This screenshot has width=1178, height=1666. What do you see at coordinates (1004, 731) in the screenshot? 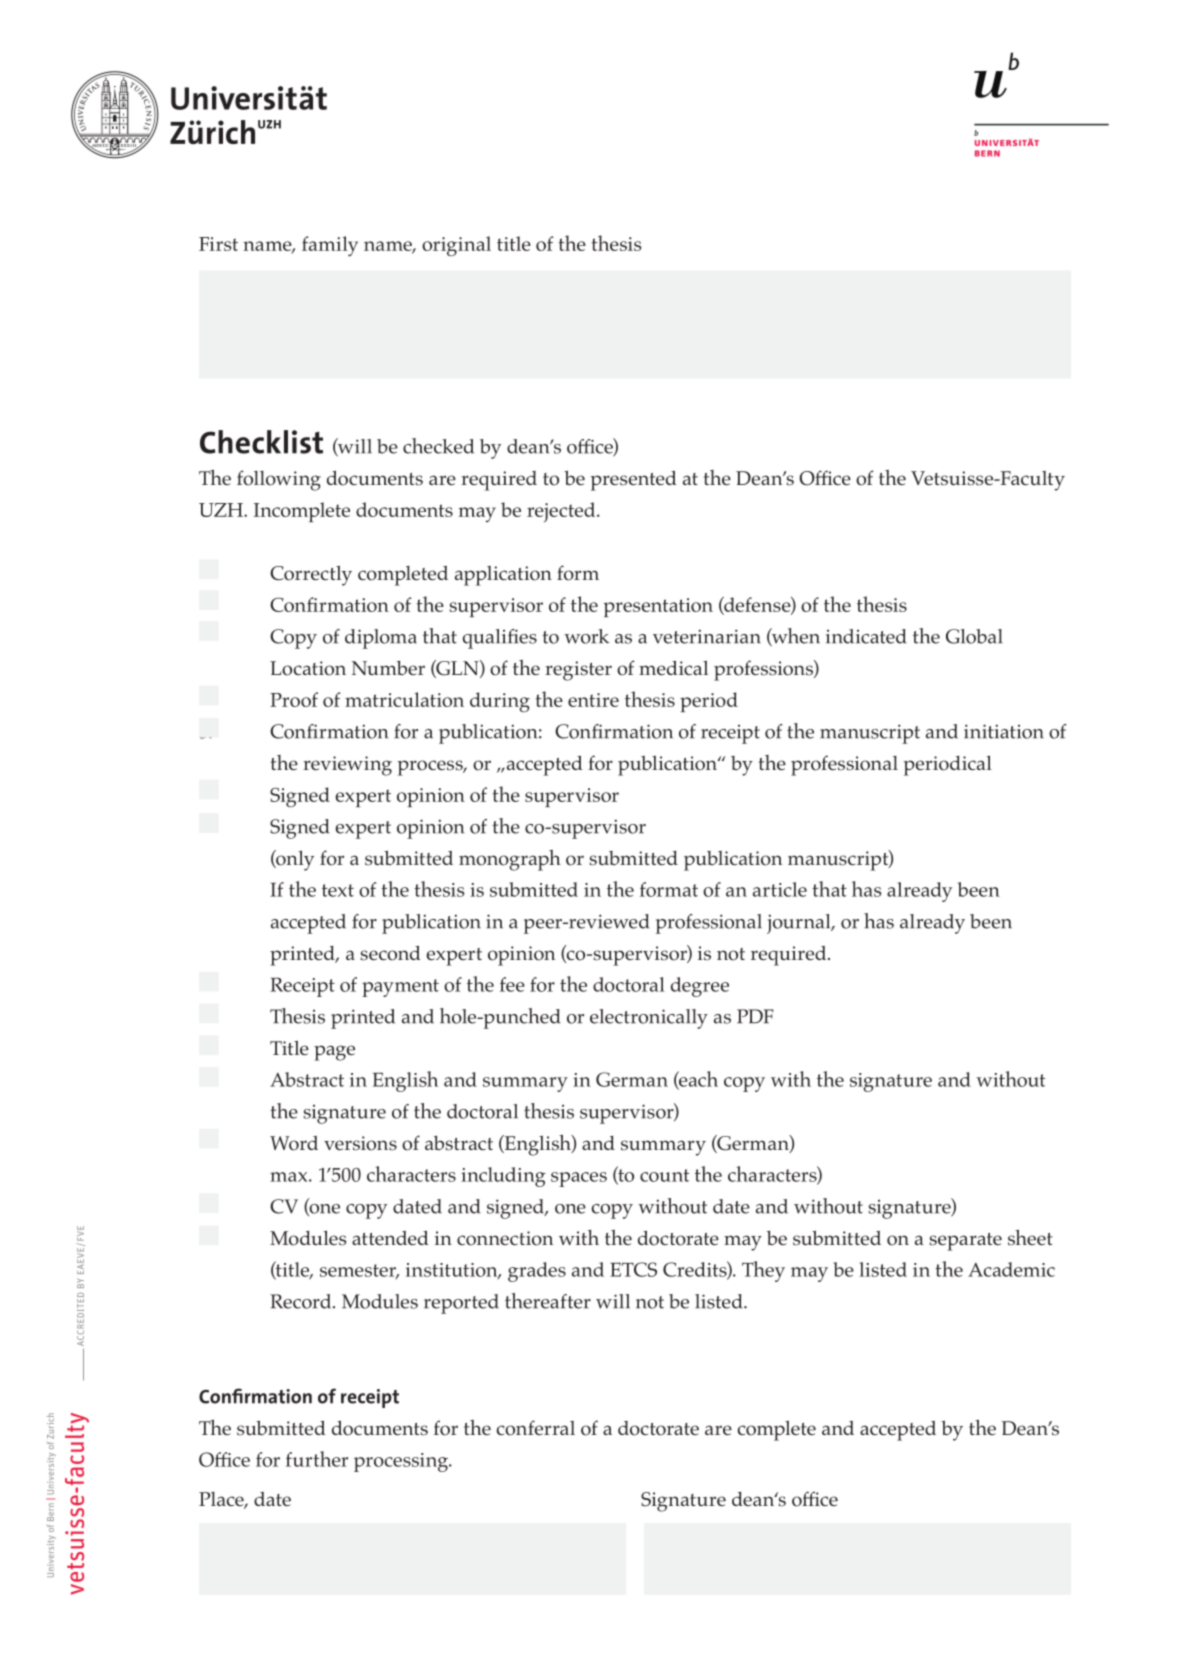
I see `initiation` at bounding box center [1004, 731].
